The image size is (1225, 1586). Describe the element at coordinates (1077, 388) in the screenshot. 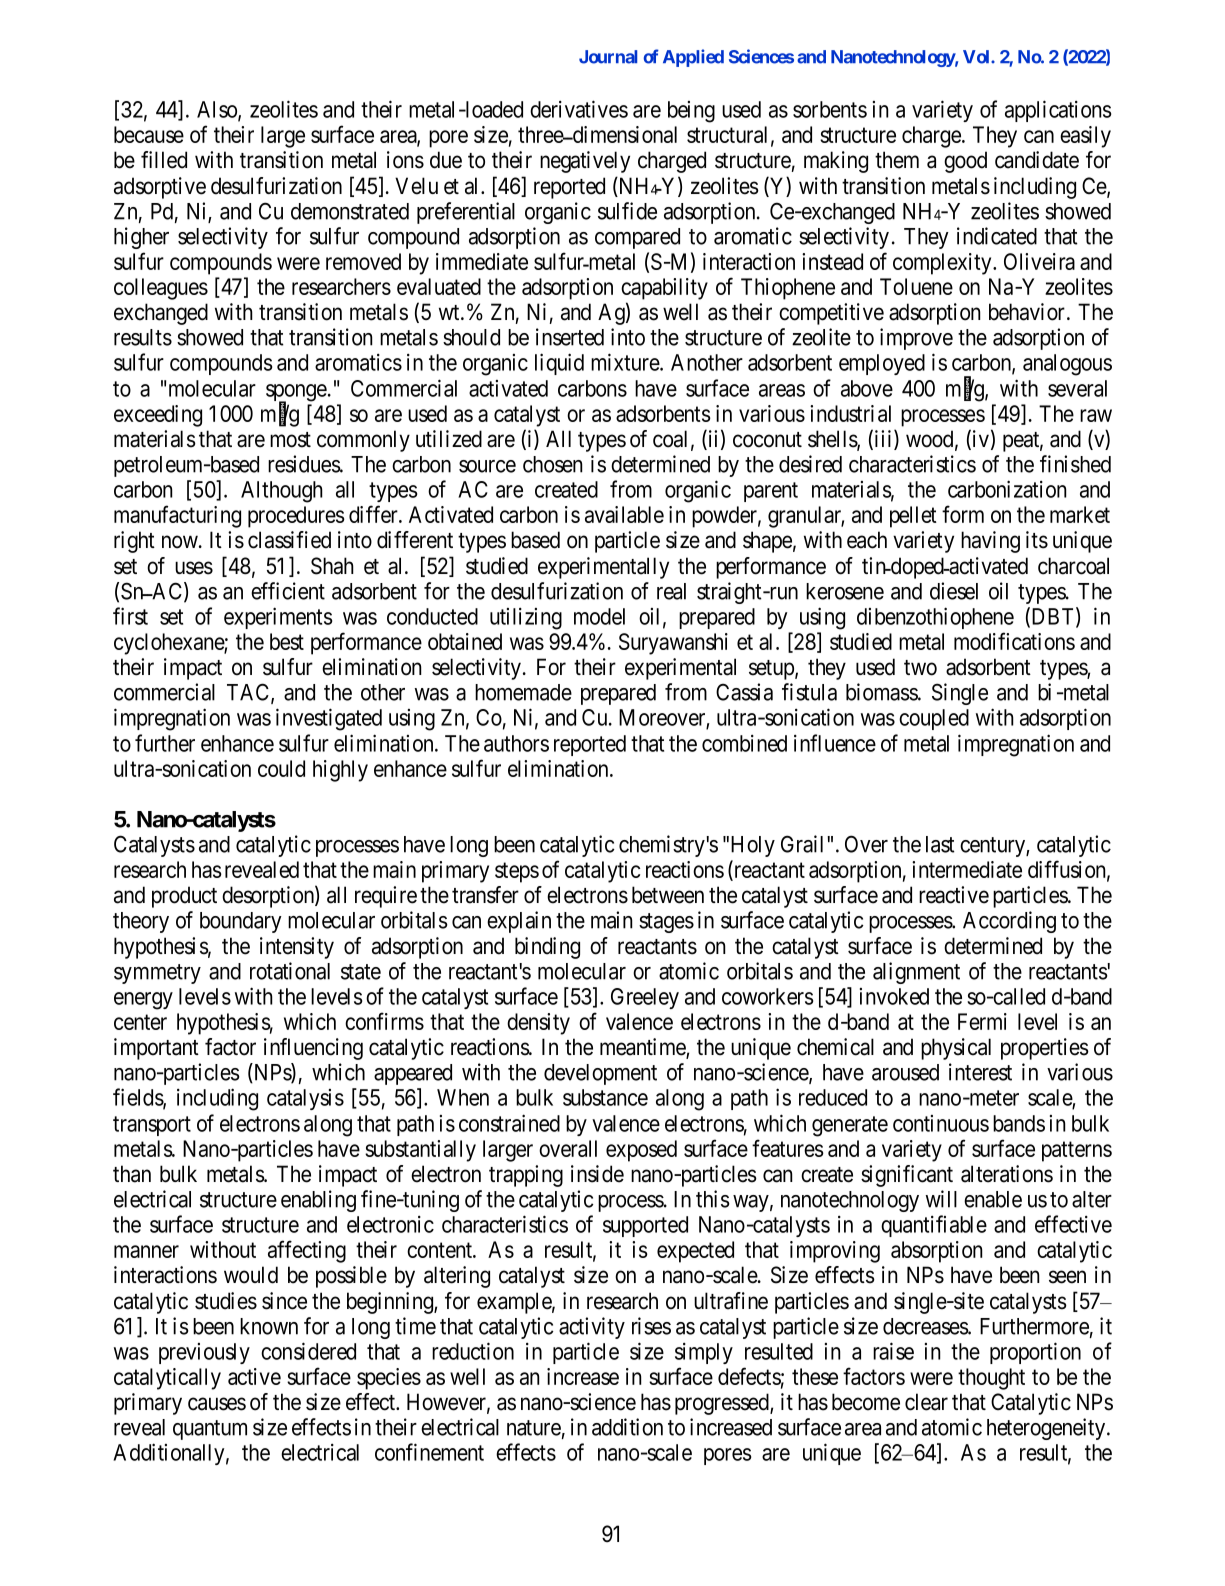

I see `several` at that location.
